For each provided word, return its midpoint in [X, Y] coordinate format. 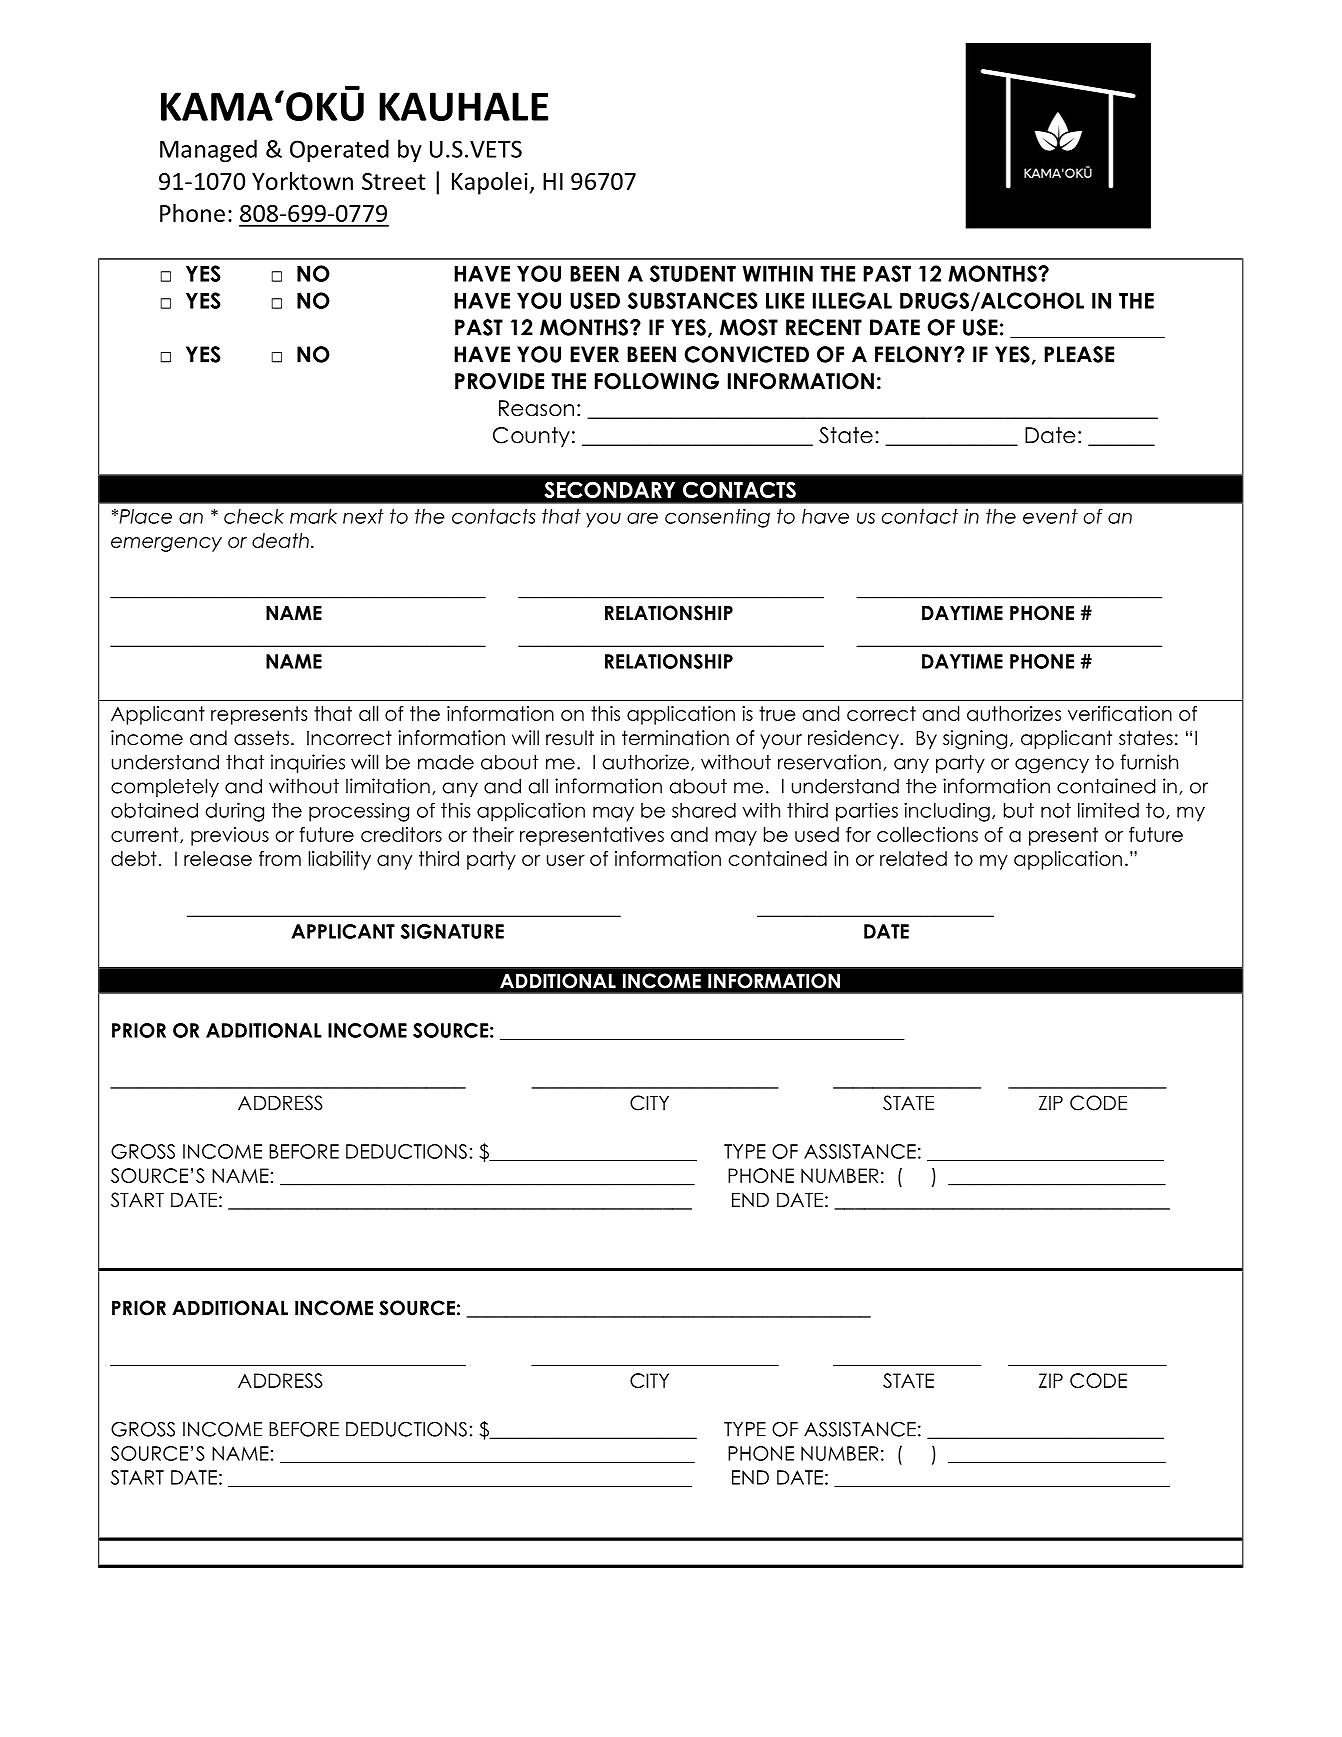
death [280, 540]
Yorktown [302, 181]
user [566, 860]
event [1050, 516]
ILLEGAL [852, 300]
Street [394, 181]
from [280, 858]
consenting [717, 518]
